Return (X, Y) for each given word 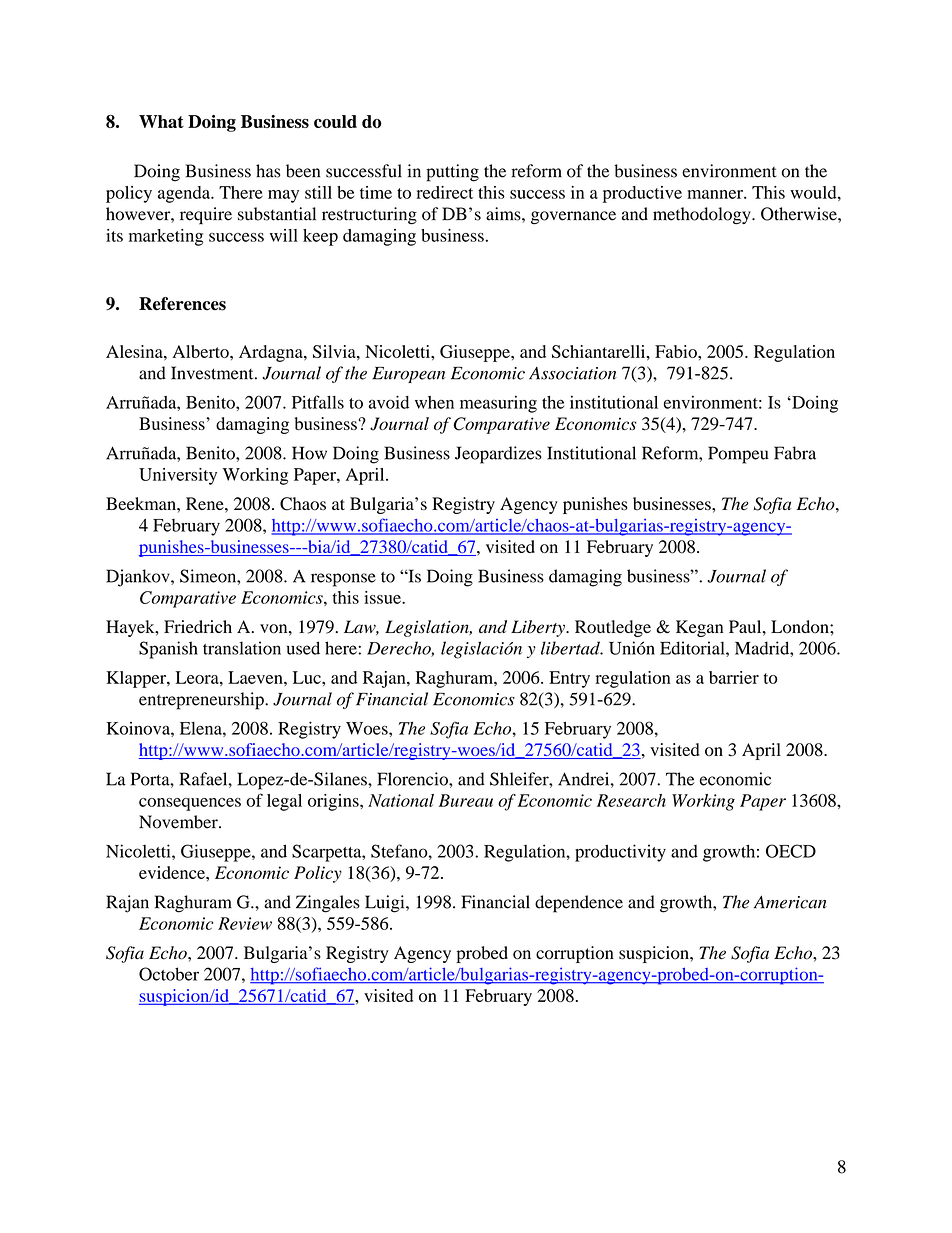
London (801, 627)
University (178, 476)
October (169, 974)
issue (383, 597)
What (161, 121)
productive (642, 194)
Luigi (386, 904)
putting (452, 173)
